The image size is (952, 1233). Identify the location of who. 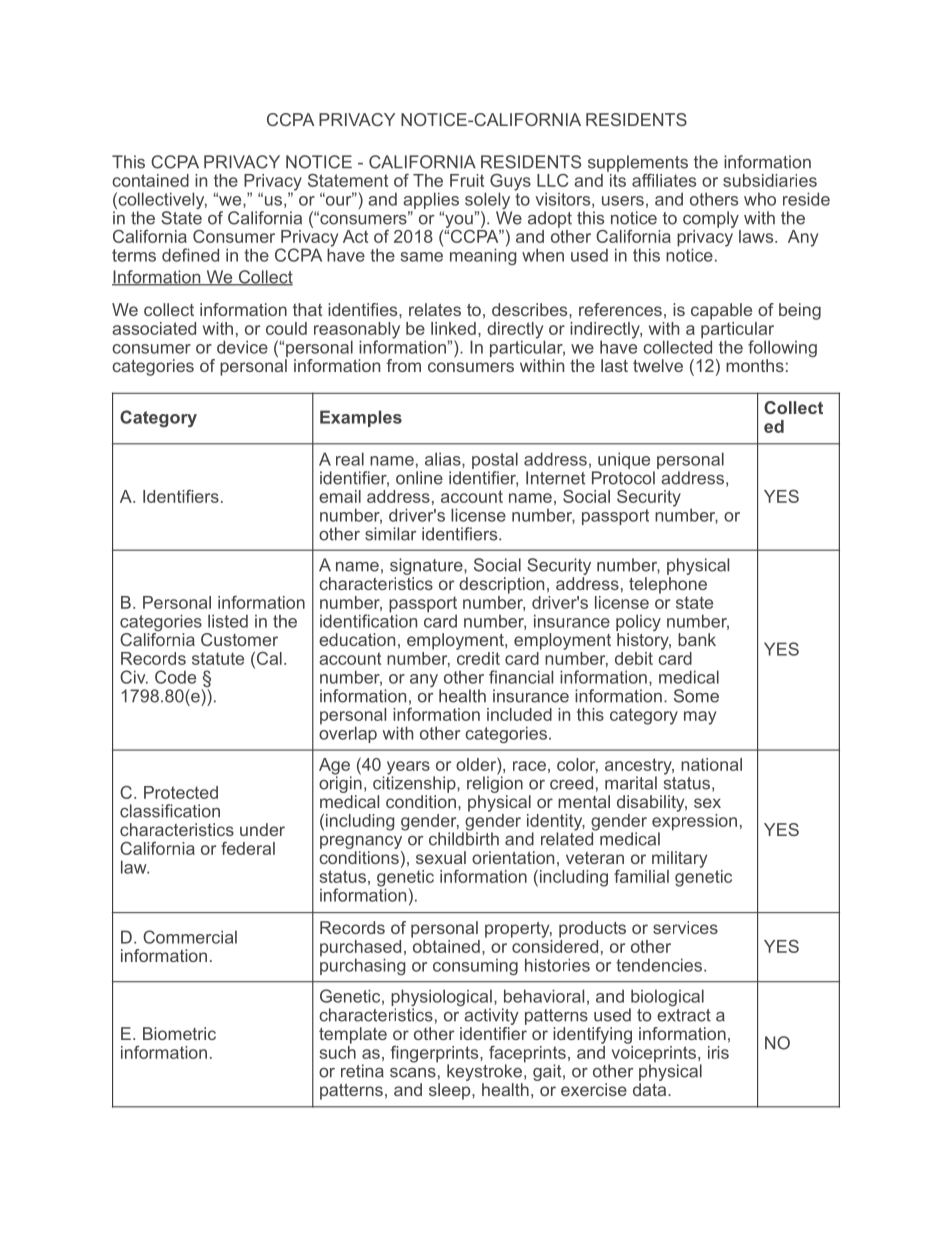
(760, 199).
